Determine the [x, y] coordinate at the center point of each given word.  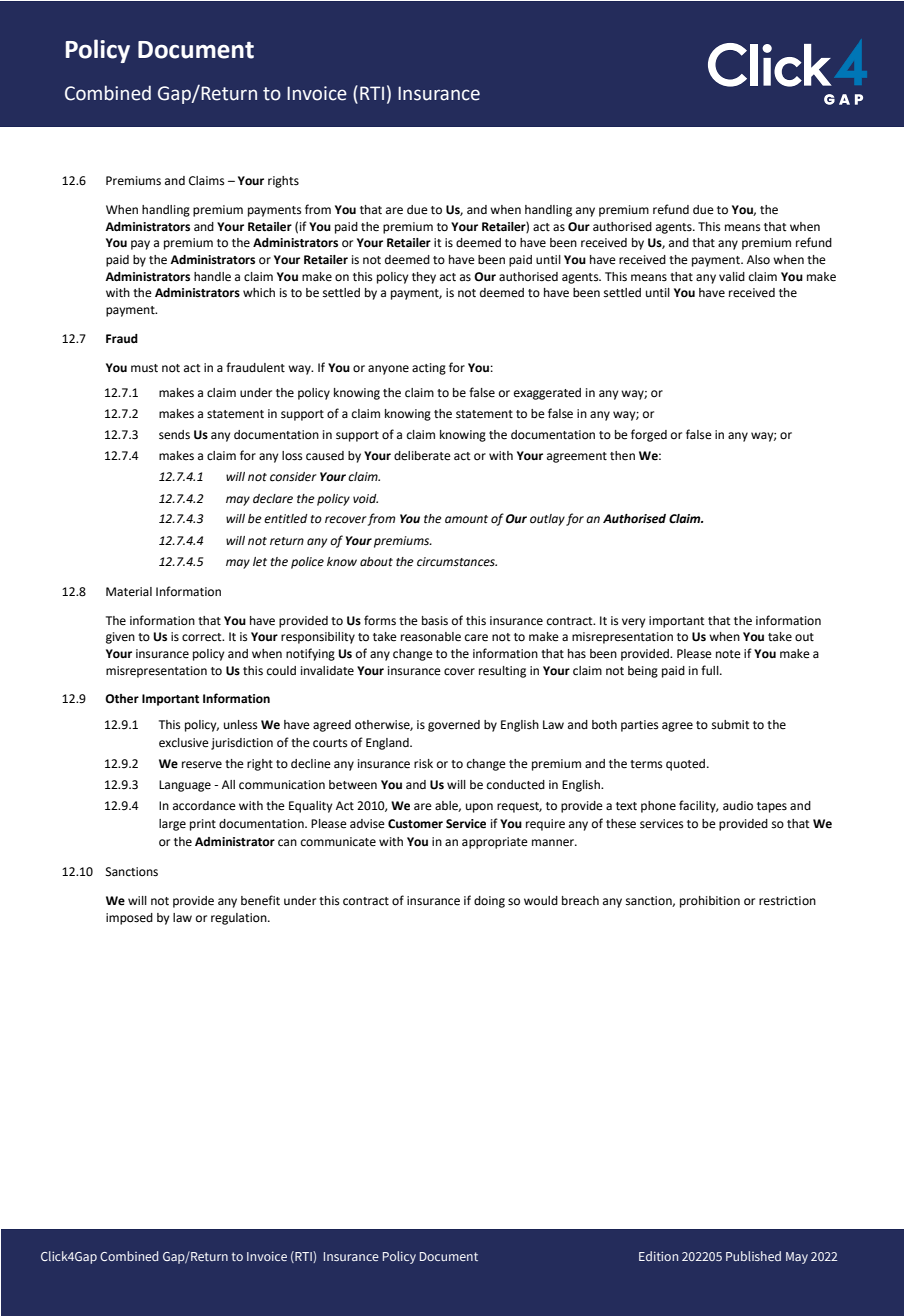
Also [758, 260]
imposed [129, 919]
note [728, 654]
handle [212, 277]
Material [129, 592]
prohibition [710, 902]
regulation [240, 919]
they [424, 278]
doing [489, 902]
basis [435, 621]
